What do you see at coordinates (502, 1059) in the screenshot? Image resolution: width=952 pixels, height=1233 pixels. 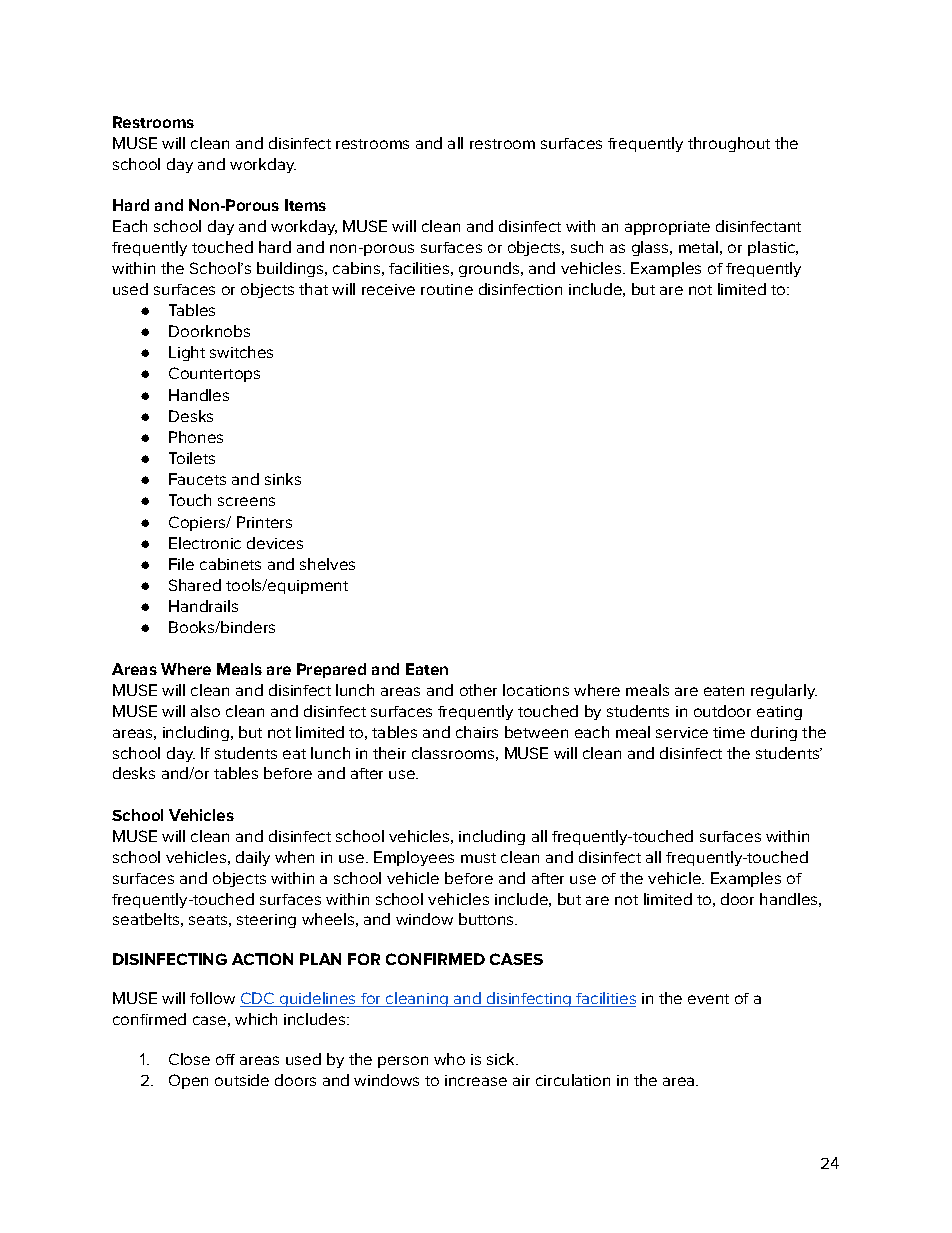 I see `sick` at bounding box center [502, 1059].
